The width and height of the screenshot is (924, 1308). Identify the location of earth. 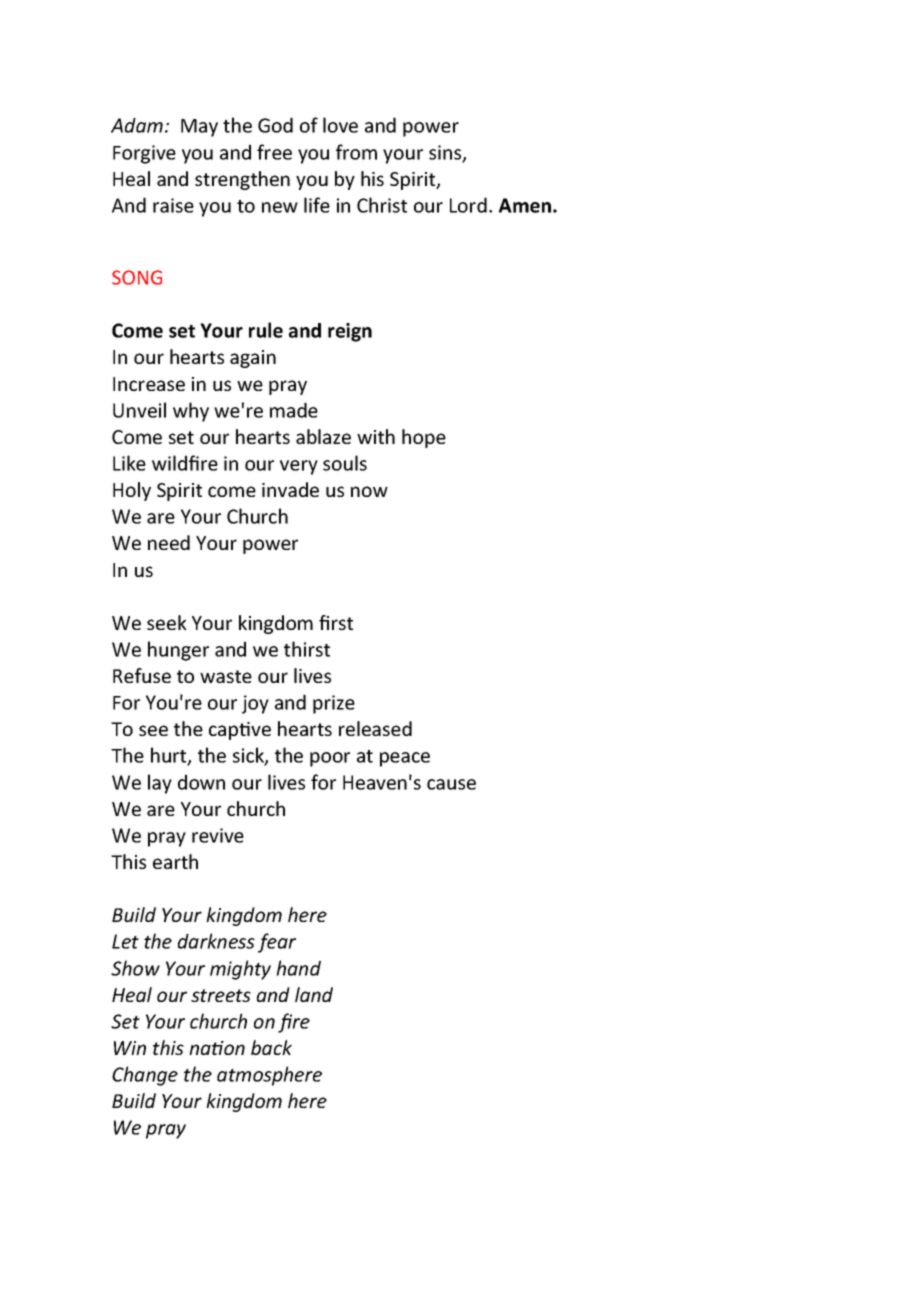
(175, 861).
